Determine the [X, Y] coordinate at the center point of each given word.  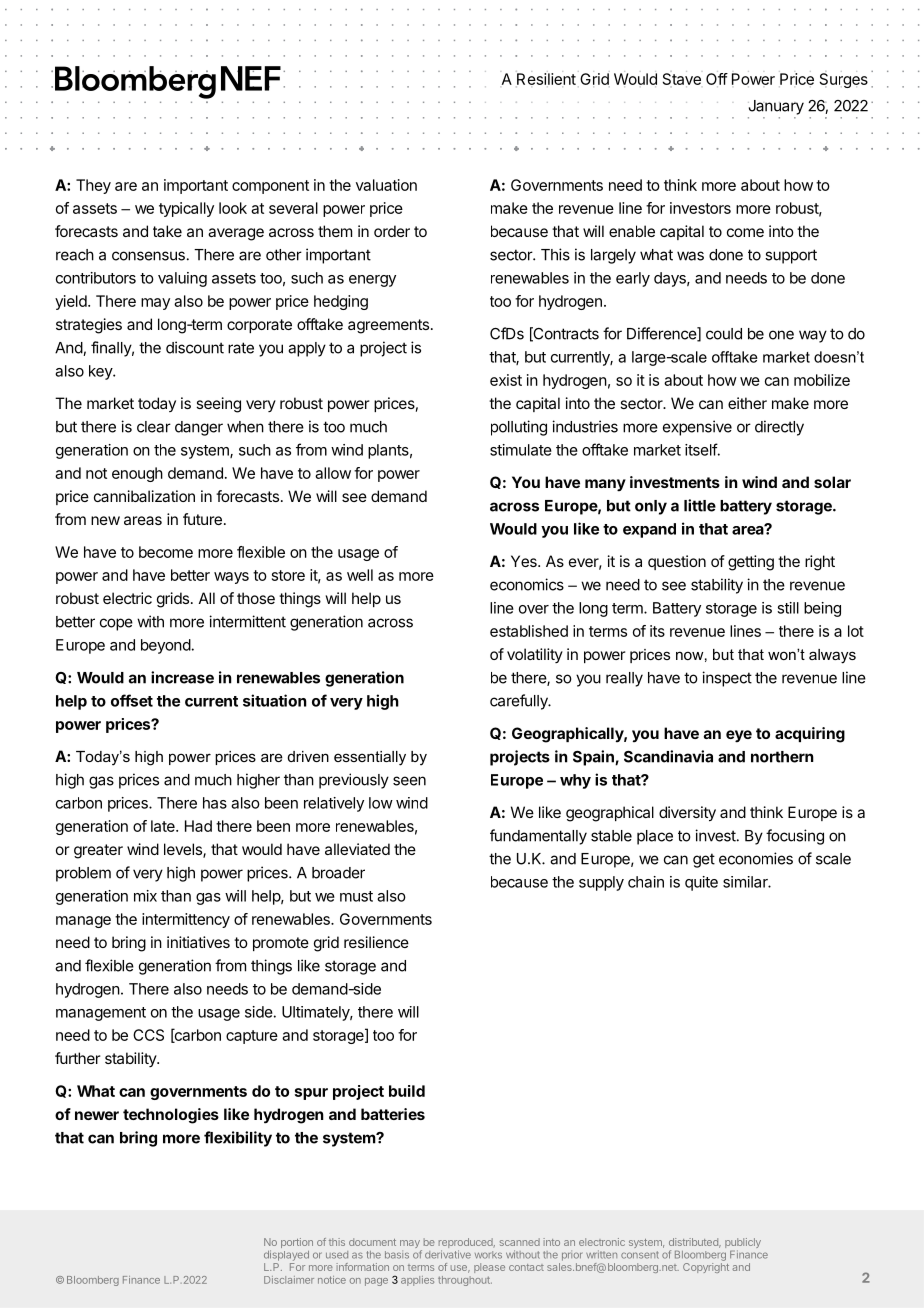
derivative [448, 1254]
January [776, 107]
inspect [727, 679]
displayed [286, 1255]
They [93, 186]
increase [182, 677]
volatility [535, 655]
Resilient [546, 79]
